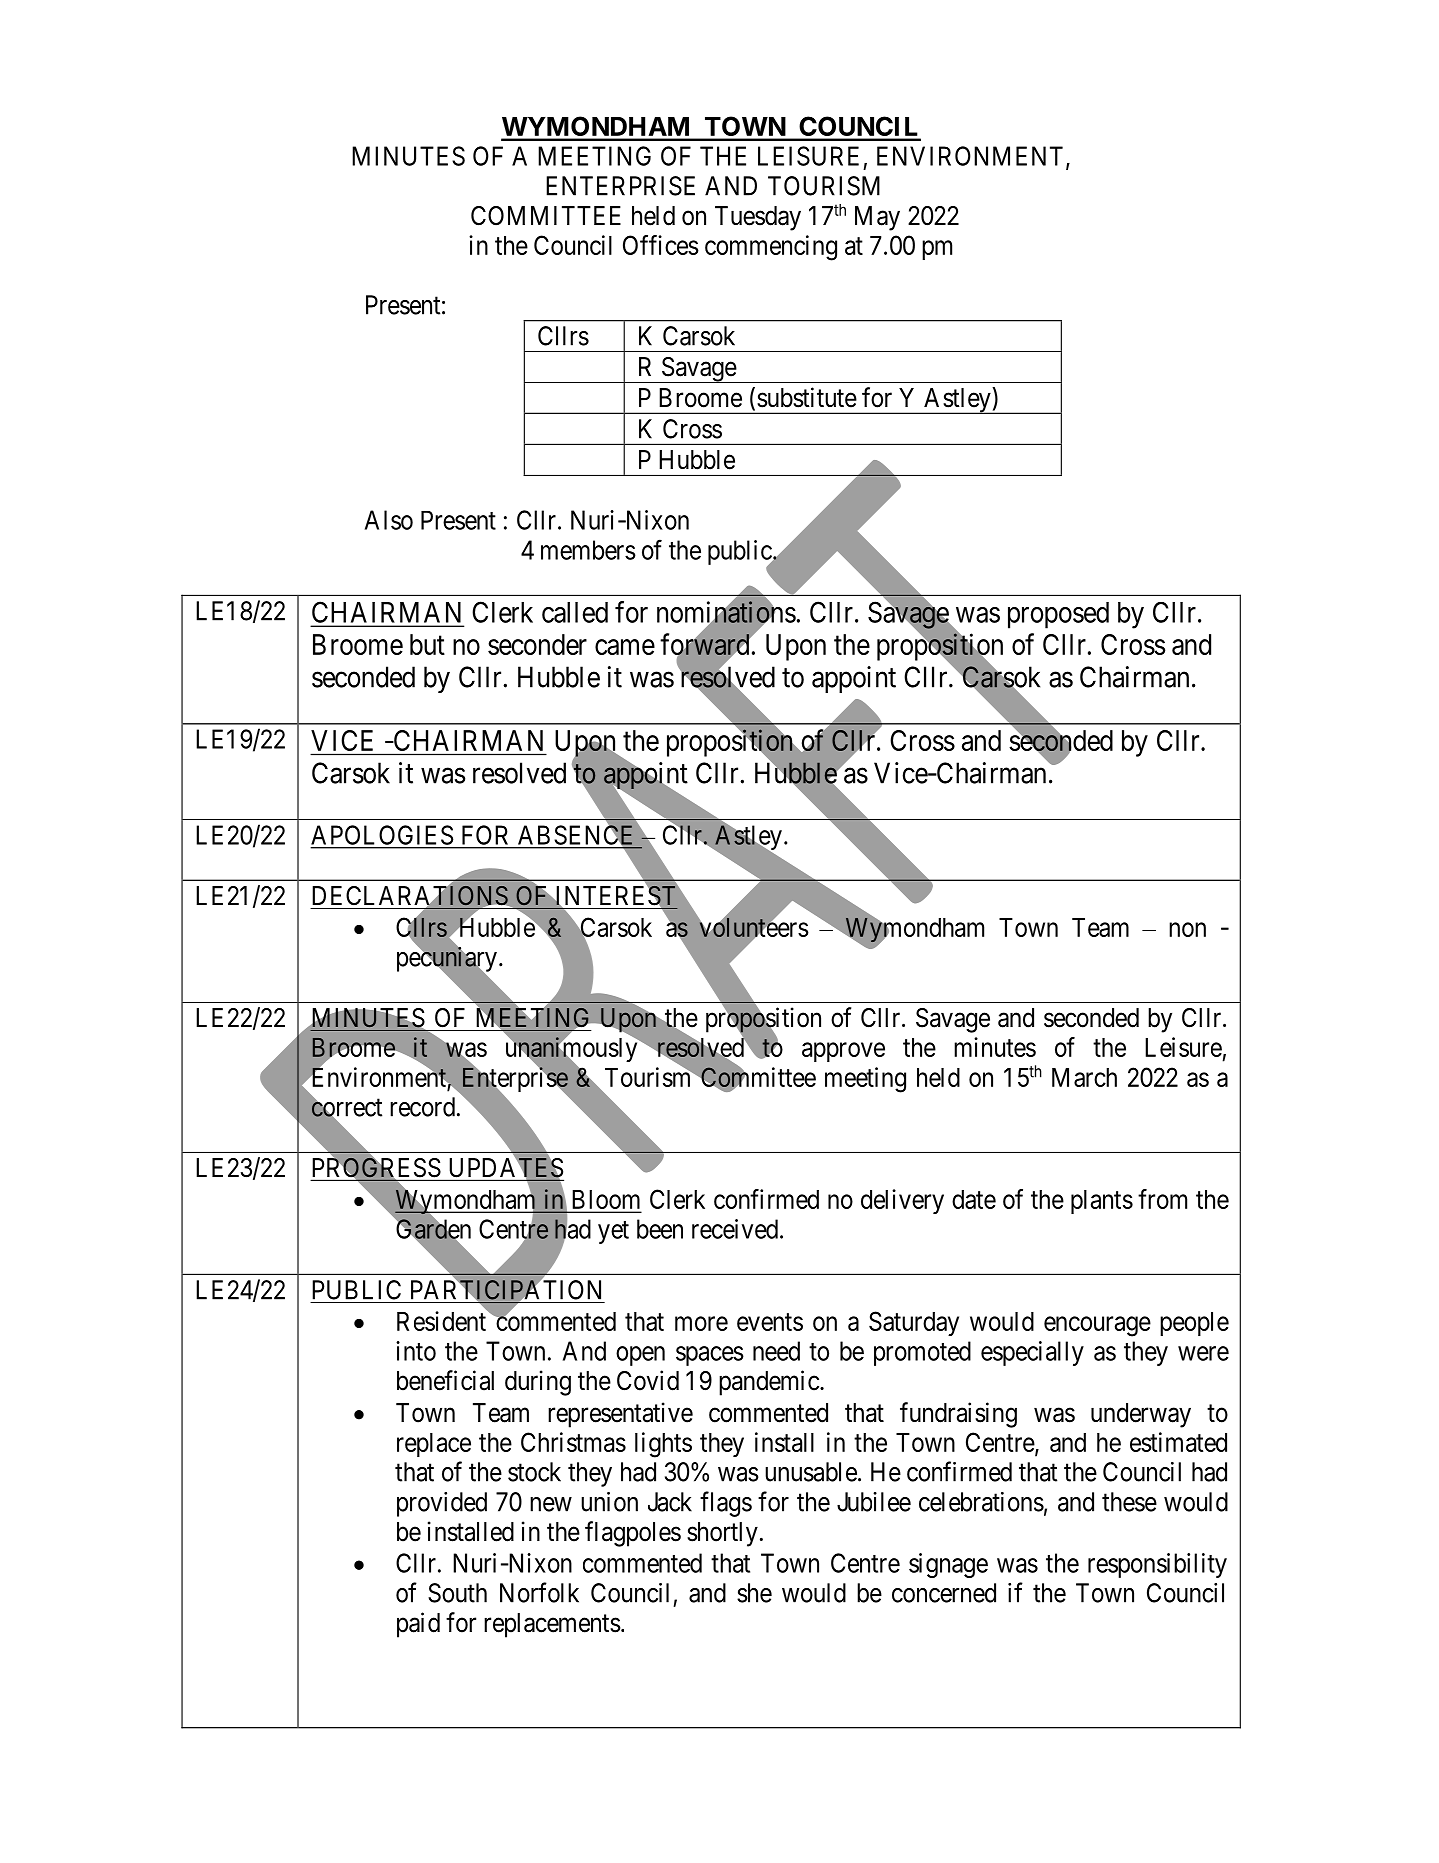  I want to click on but, so click(427, 644).
